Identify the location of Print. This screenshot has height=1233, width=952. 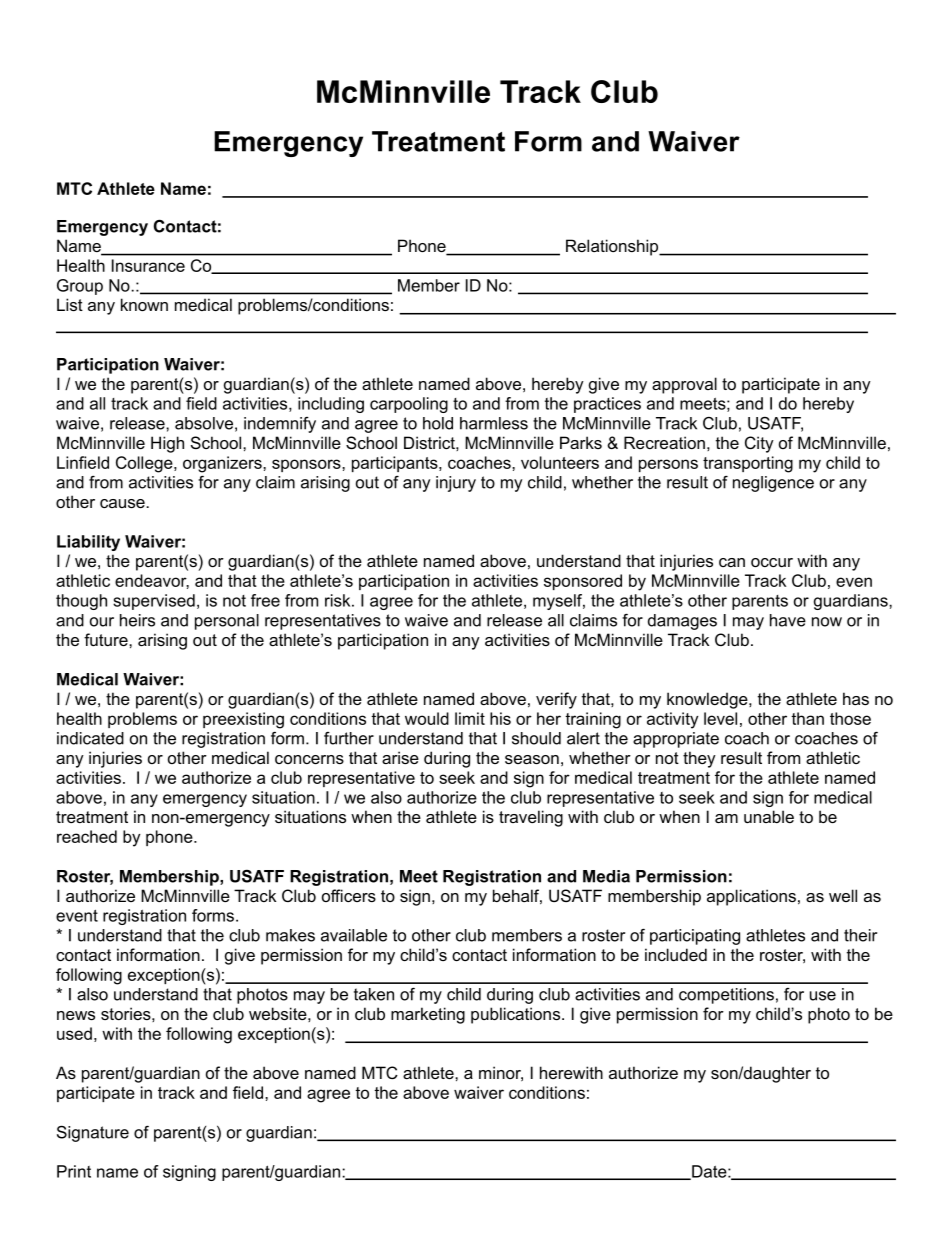
(74, 1171).
